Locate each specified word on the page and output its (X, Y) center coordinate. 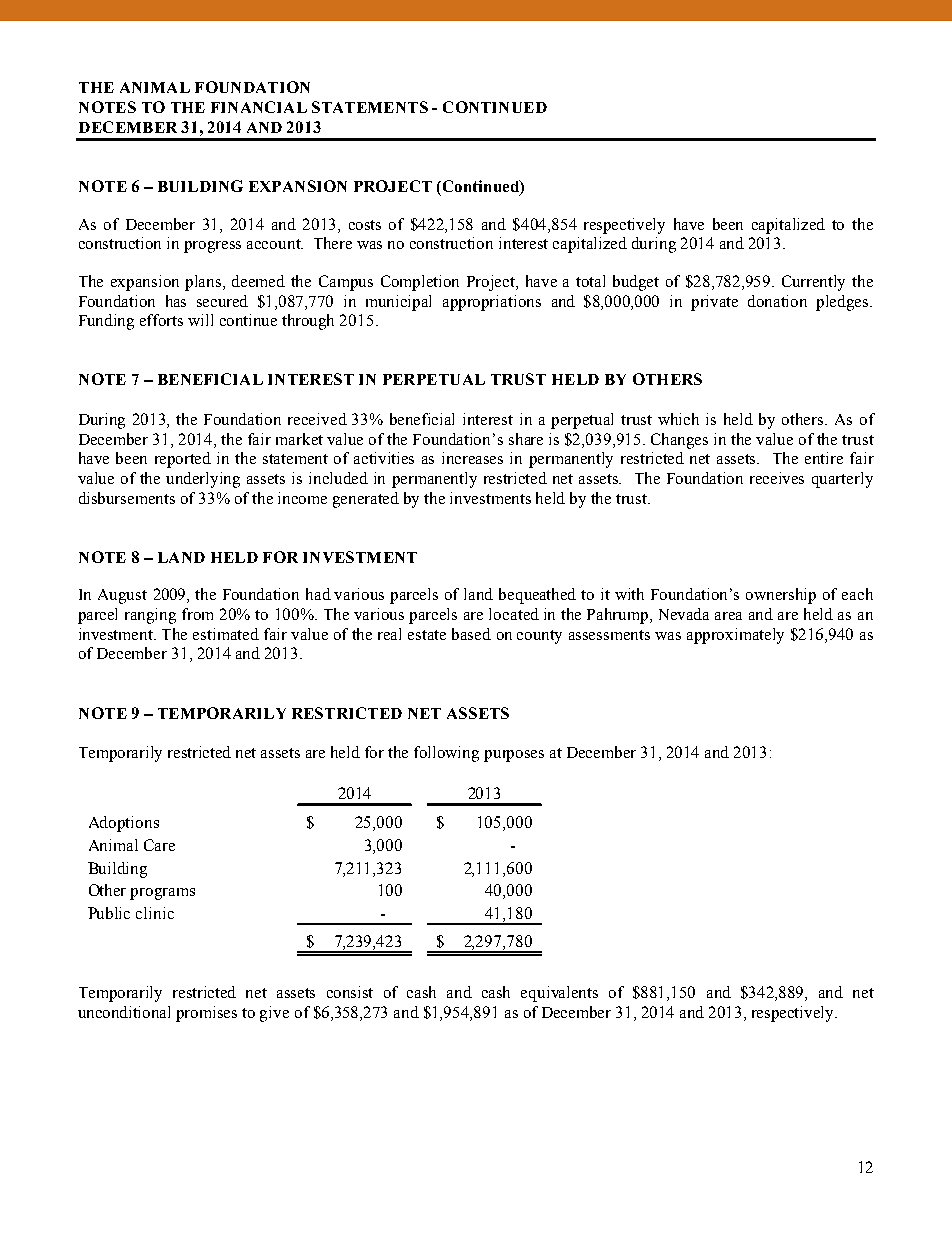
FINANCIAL (259, 107)
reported (183, 460)
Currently (813, 283)
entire (824, 458)
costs (365, 225)
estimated (226, 634)
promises (206, 1014)
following (446, 754)
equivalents (559, 994)
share (526, 439)
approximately (735, 636)
